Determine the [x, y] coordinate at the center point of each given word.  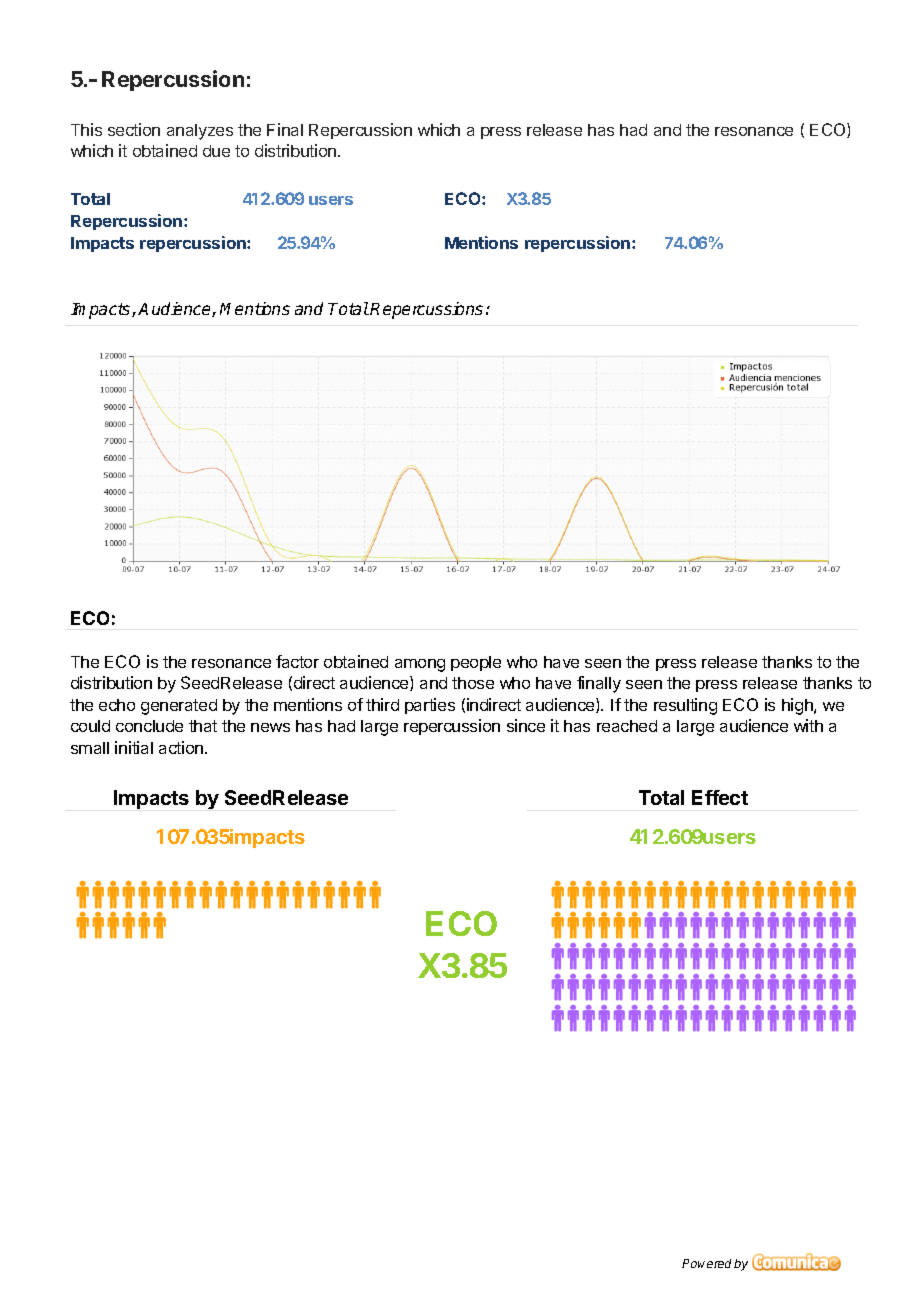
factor [297, 661]
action [182, 747]
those [473, 683]
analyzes [200, 132]
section [134, 129]
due [216, 151]
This [86, 129]
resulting [685, 706]
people [476, 663]
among [420, 665]
